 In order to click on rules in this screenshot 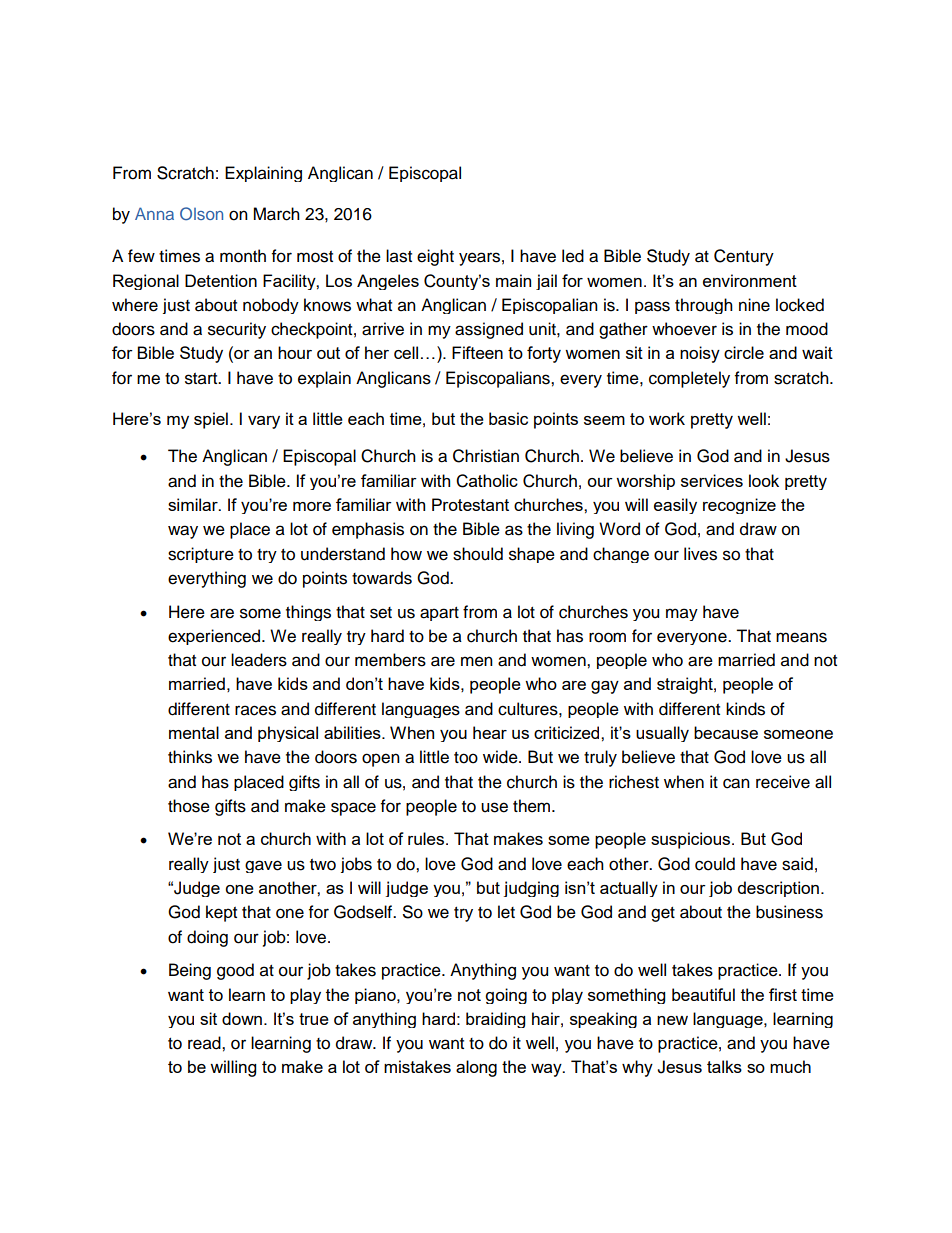, I will do `click(427, 838)`.
